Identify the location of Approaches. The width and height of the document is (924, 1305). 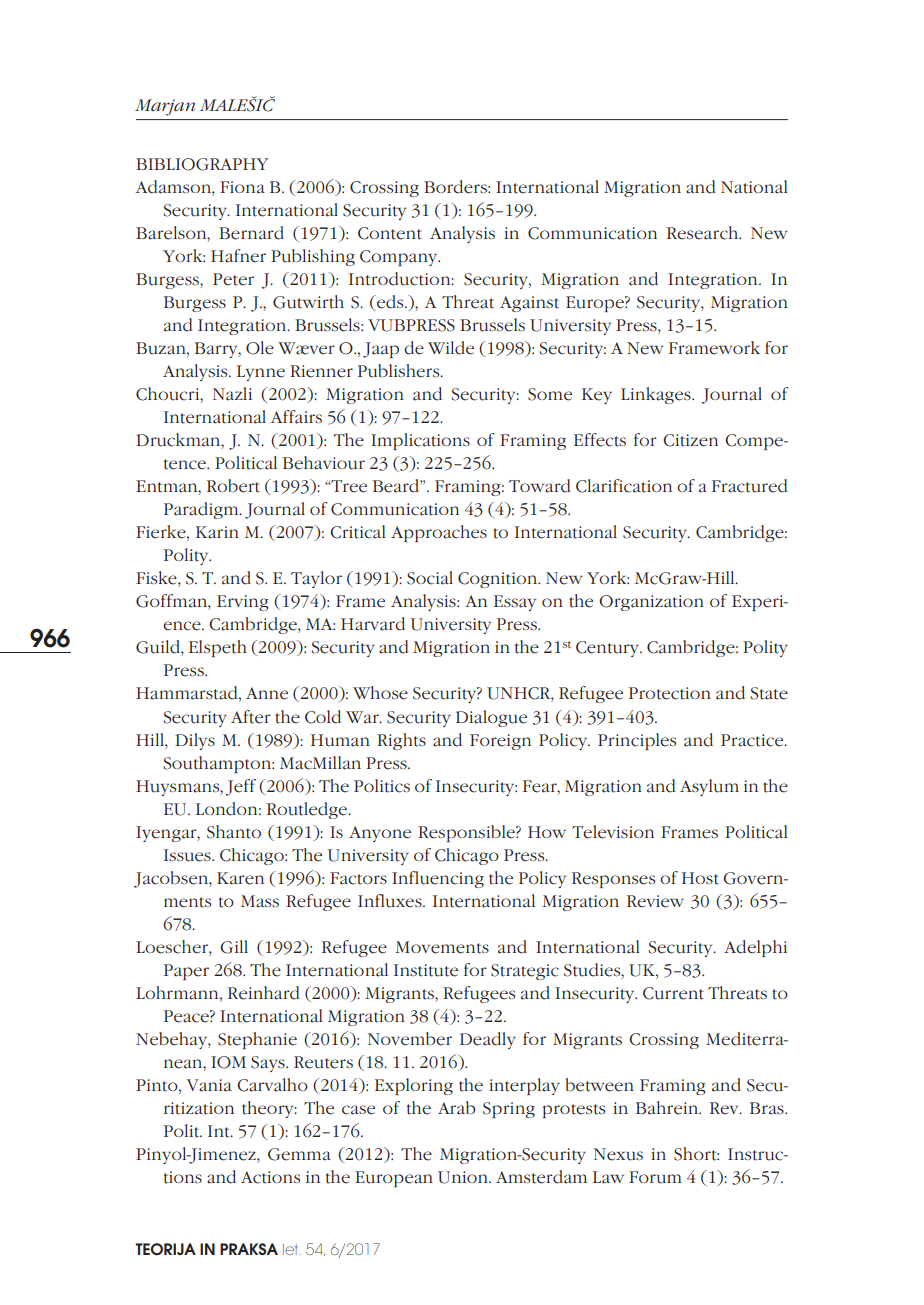
(439, 533).
